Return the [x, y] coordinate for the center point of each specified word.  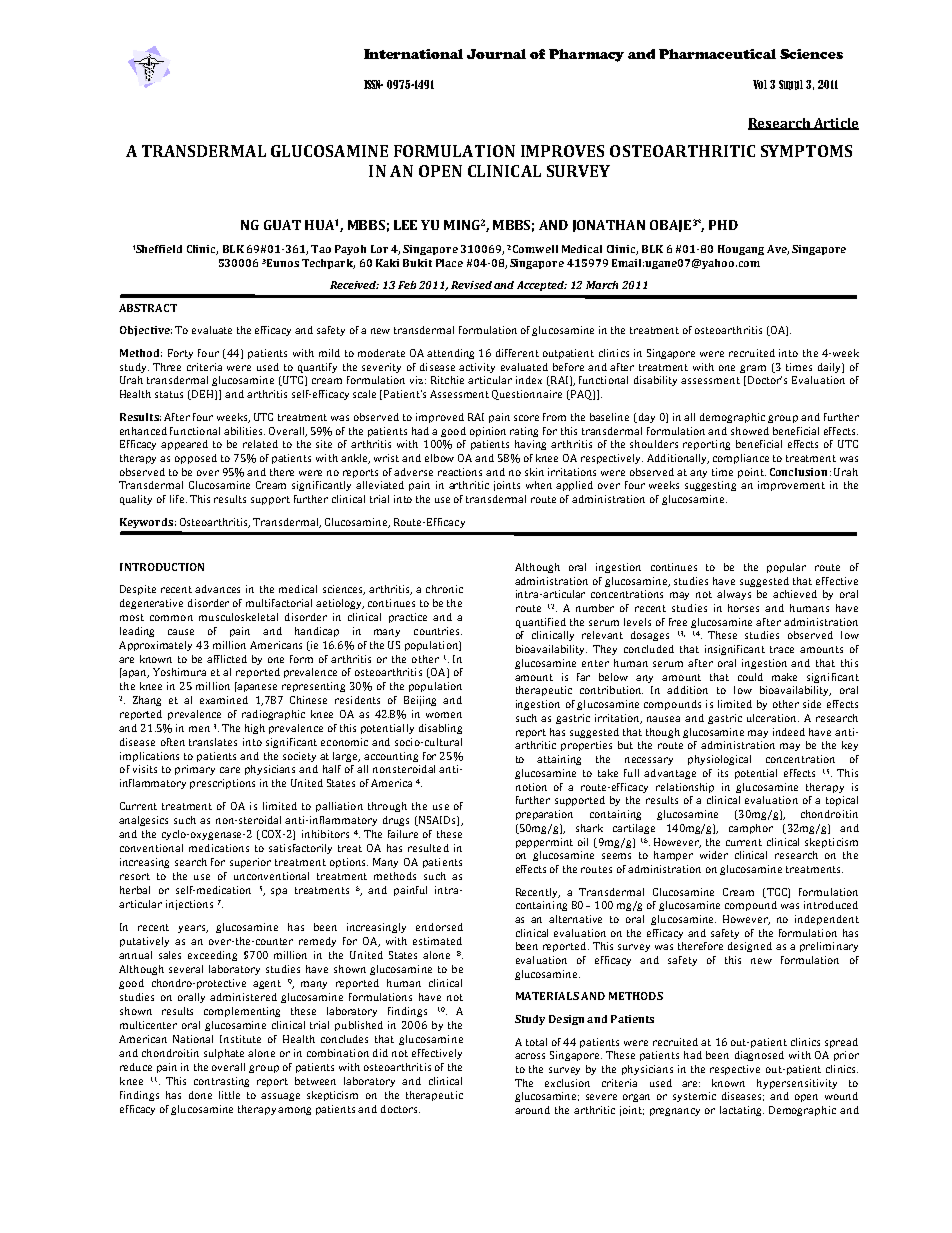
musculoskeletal [238, 617]
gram [753, 369]
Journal [496, 54]
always [734, 595]
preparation [544, 815]
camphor [751, 829]
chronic [444, 589]
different [517, 353]
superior [250, 863]
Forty [180, 354]
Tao [321, 249]
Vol [760, 84]
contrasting [221, 1082]
